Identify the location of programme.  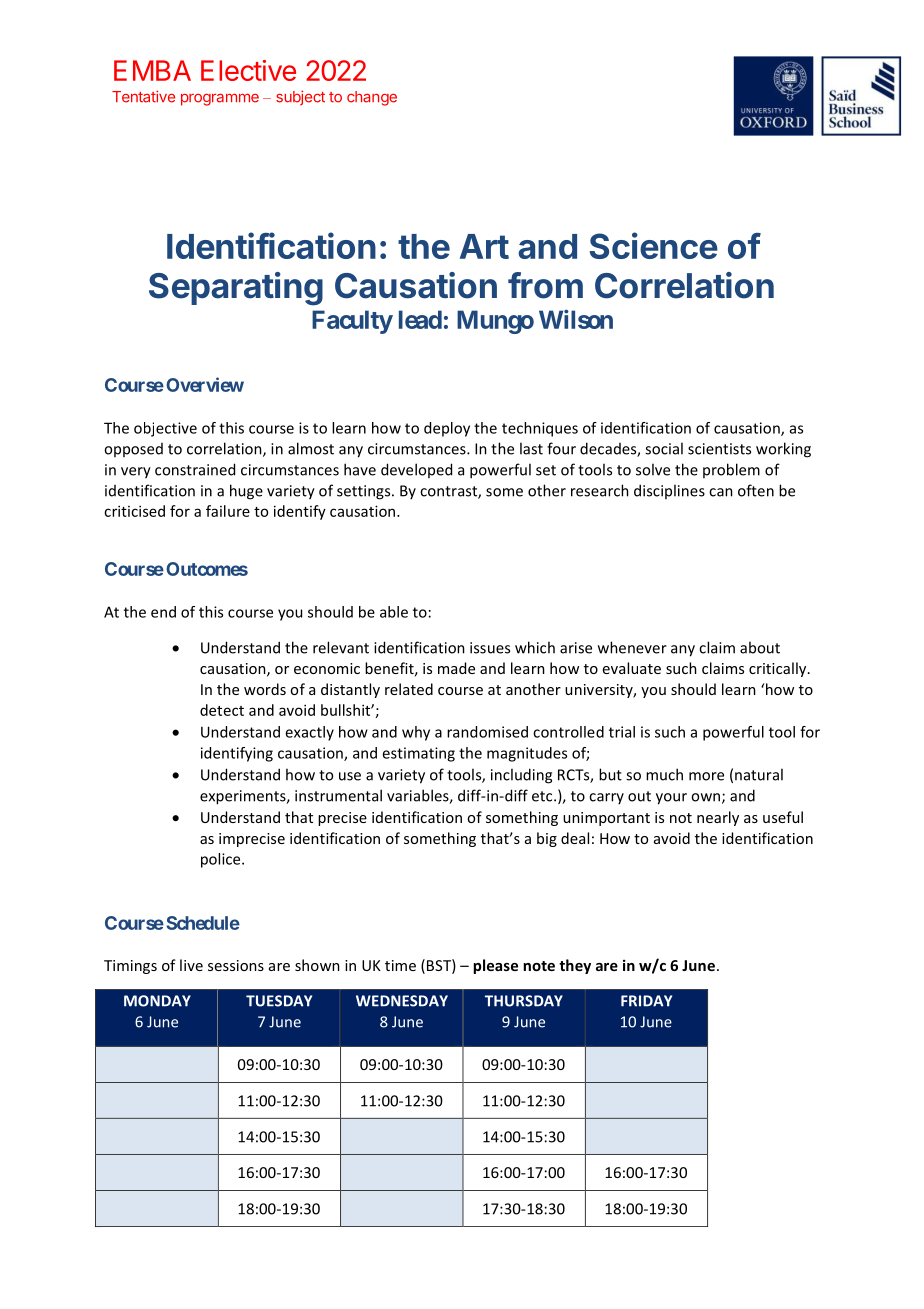
(220, 99).
